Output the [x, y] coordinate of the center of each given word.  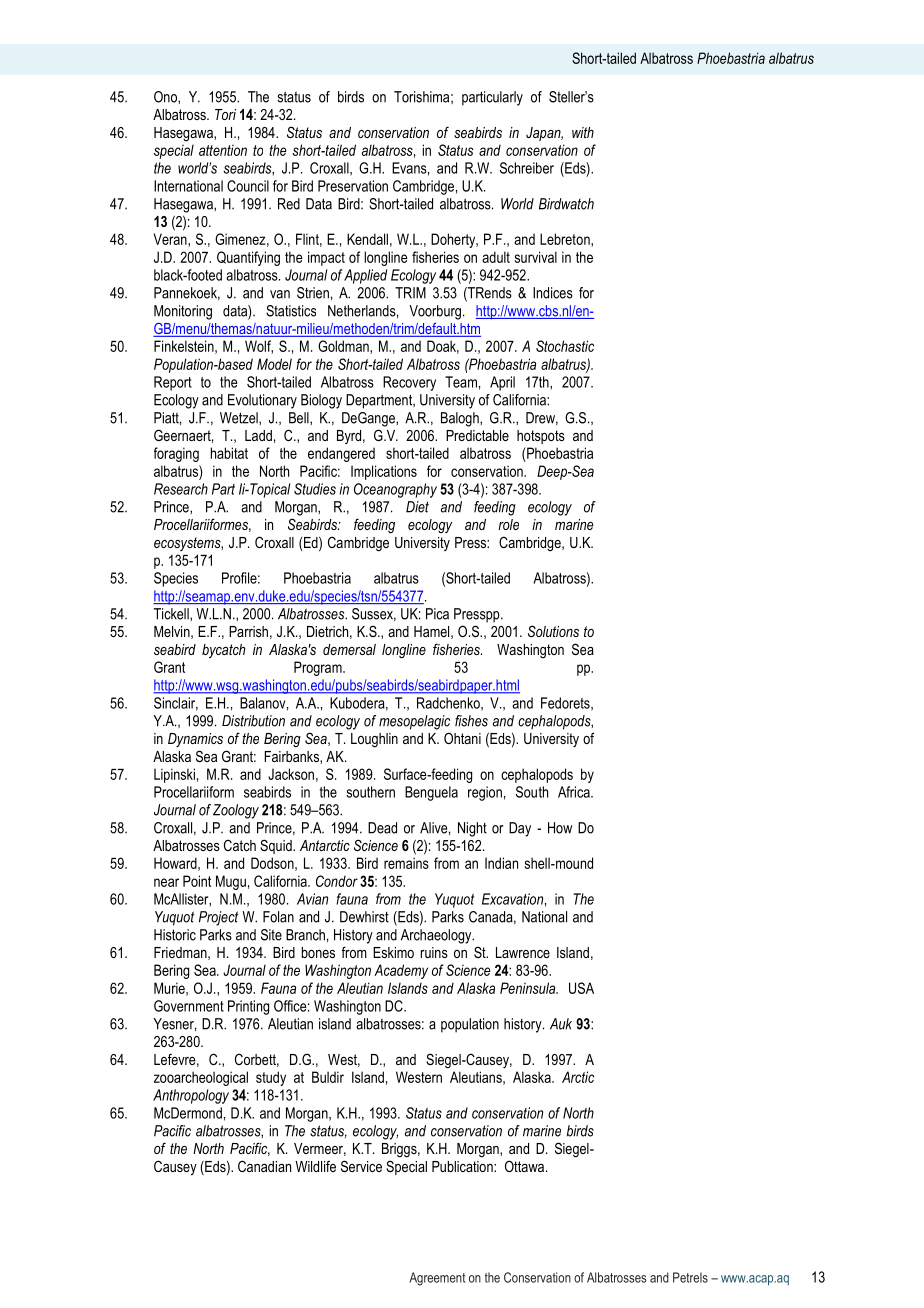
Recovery [409, 383]
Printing [248, 1007]
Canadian [264, 1166]
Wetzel [240, 418]
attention [223, 150]
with [583, 132]
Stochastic [565, 346]
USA [581, 988]
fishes [471, 721]
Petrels [690, 1277]
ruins [434, 952]
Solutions [553, 631]
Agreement [437, 1279]
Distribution [253, 721]
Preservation [353, 186]
